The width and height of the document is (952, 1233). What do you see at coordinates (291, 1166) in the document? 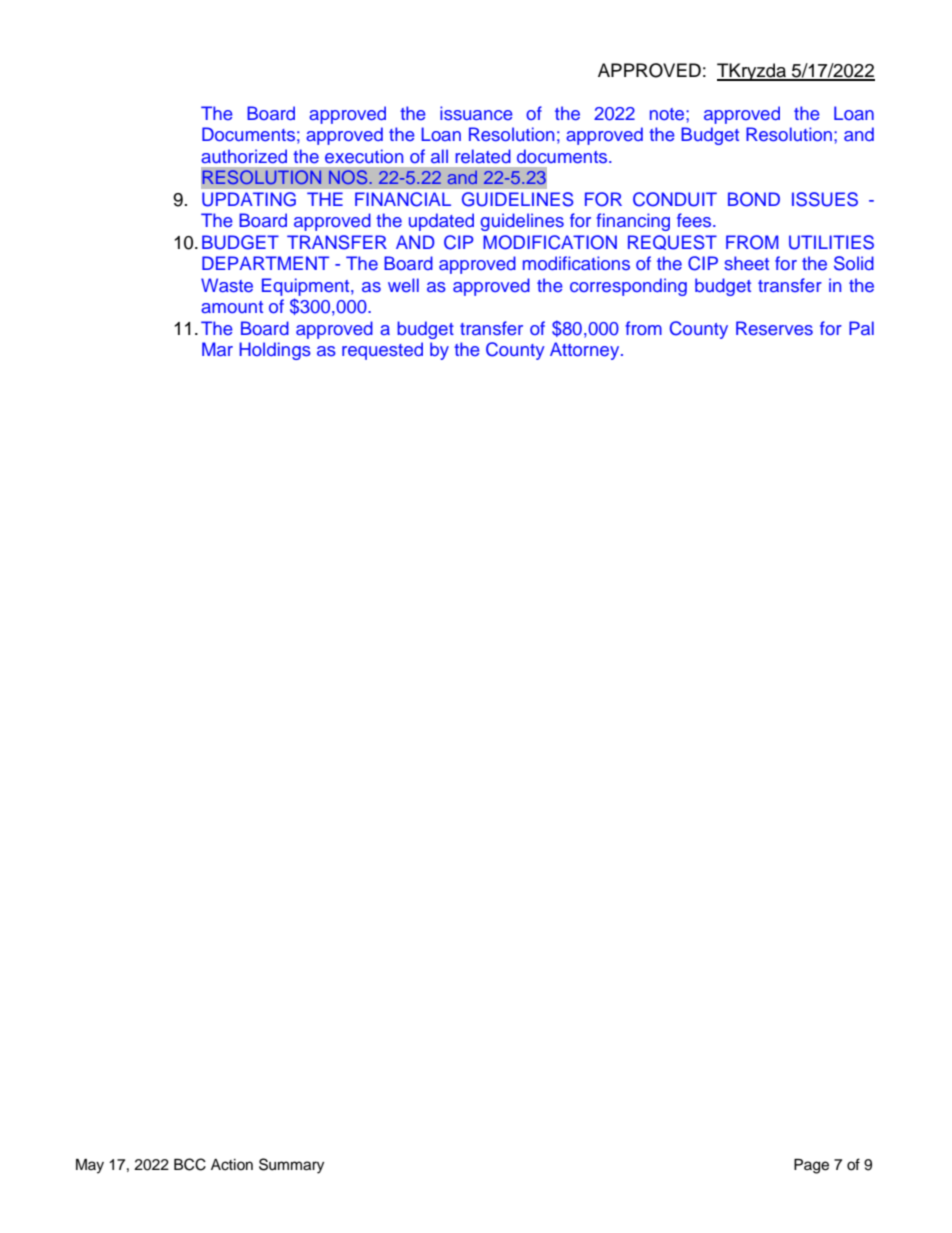
I see `Summary` at bounding box center [291, 1166].
